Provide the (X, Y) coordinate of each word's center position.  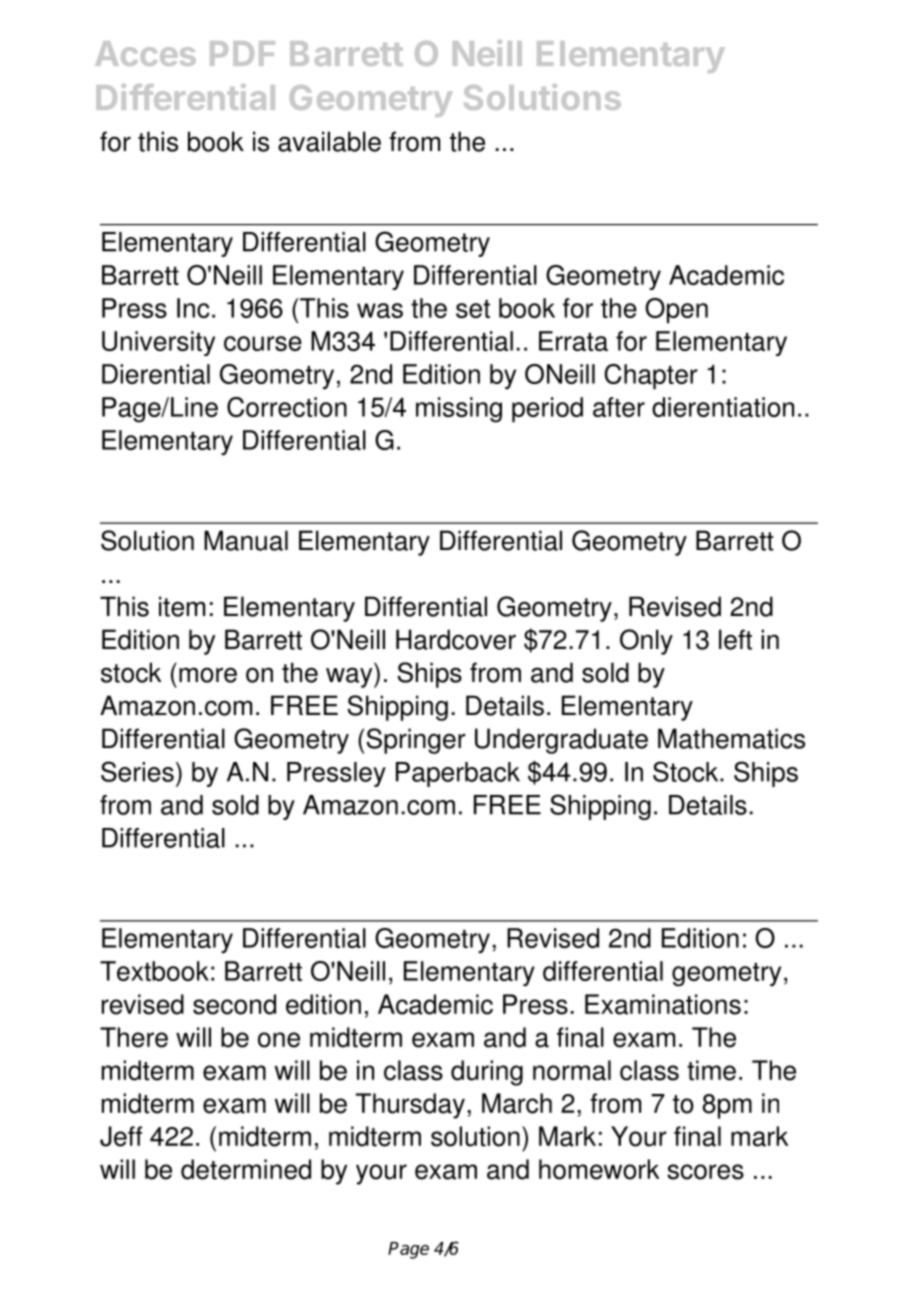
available (329, 141)
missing (459, 410)
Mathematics (731, 738)
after (619, 407)
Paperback (458, 774)
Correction (287, 407)
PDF (242, 53)
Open (676, 311)
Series (137, 771)
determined (246, 1169)
